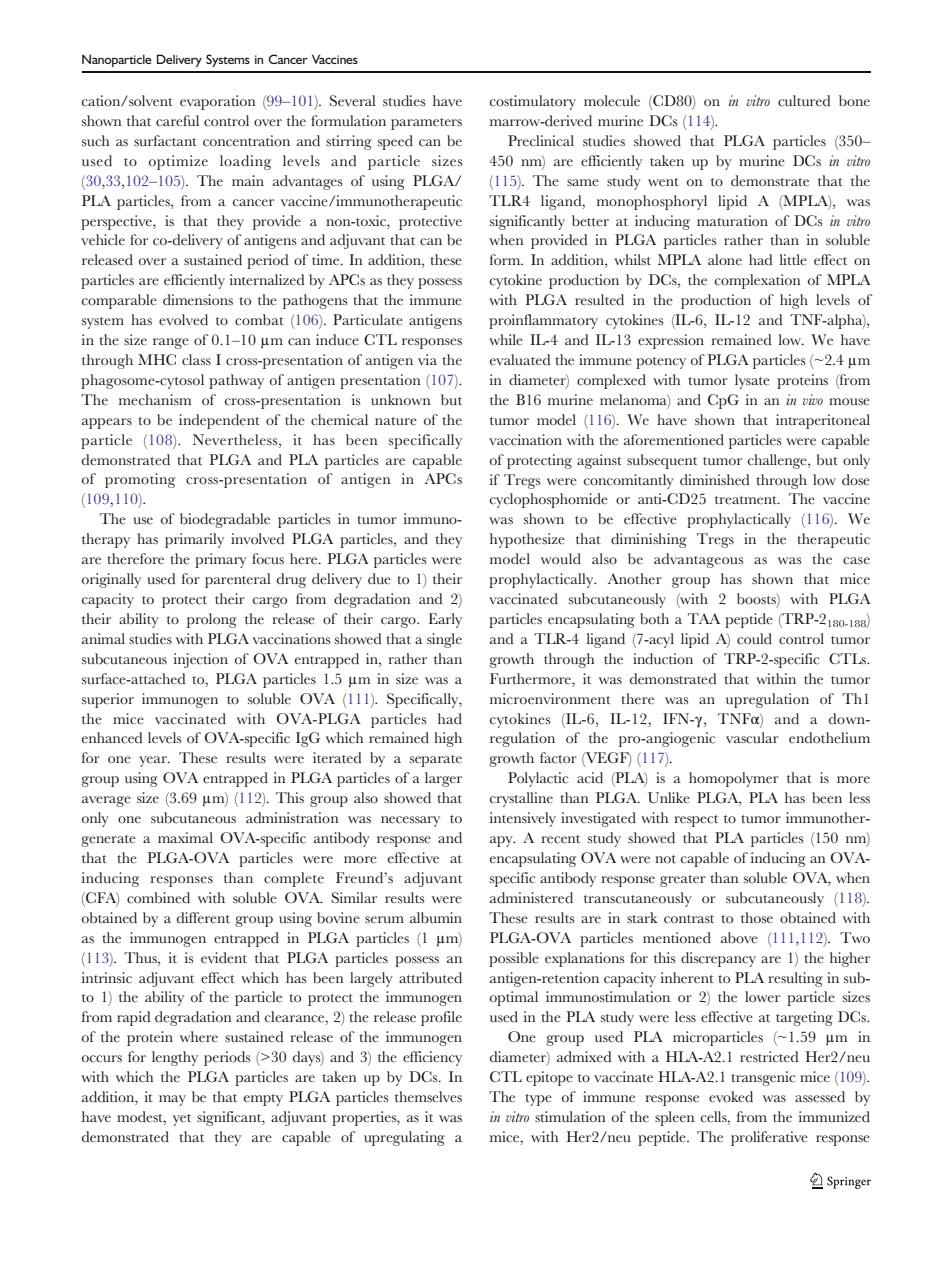  What do you see at coordinates (426, 124) in the document?
I see `parameters` at bounding box center [426, 124].
